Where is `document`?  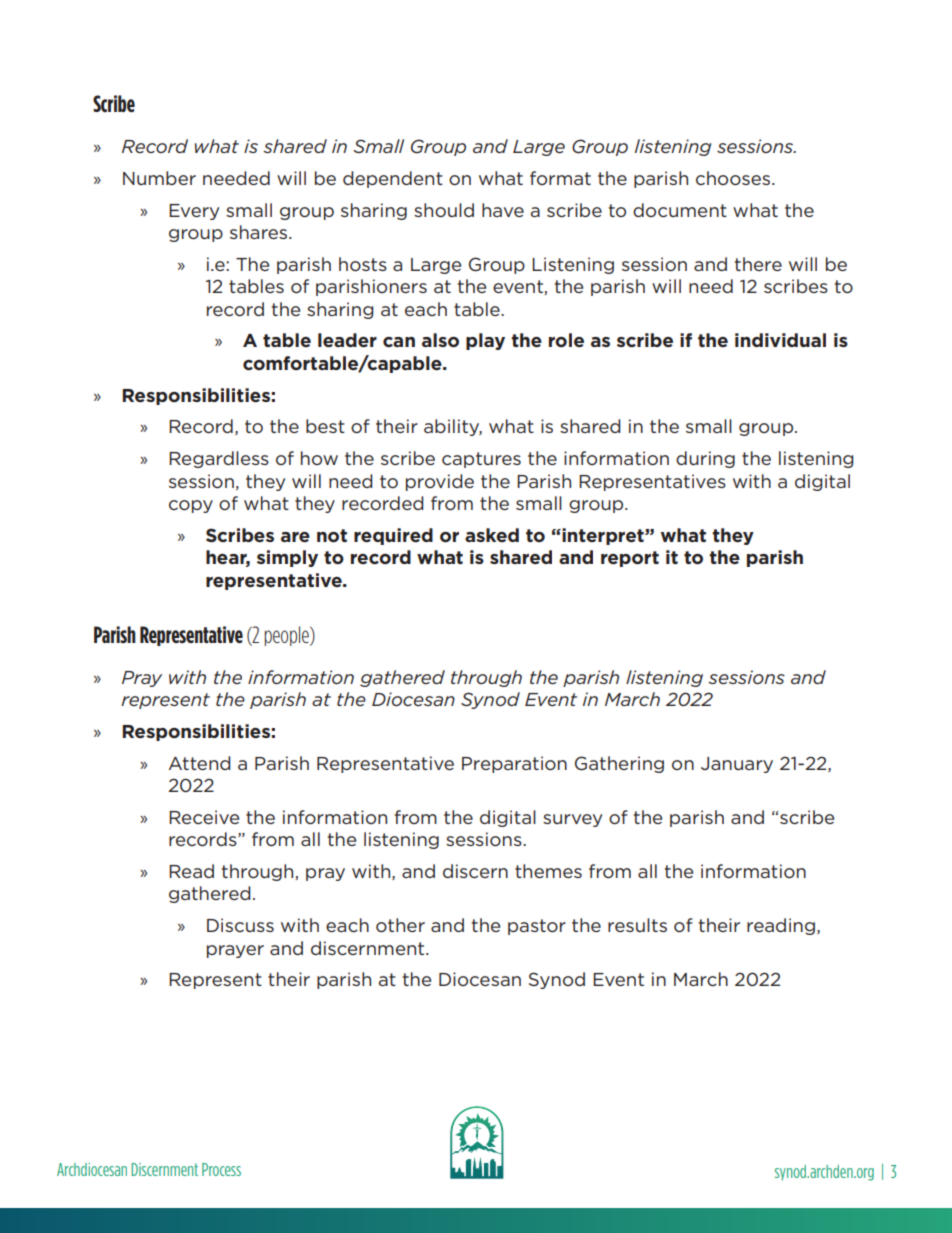
document is located at coordinates (680, 210).
